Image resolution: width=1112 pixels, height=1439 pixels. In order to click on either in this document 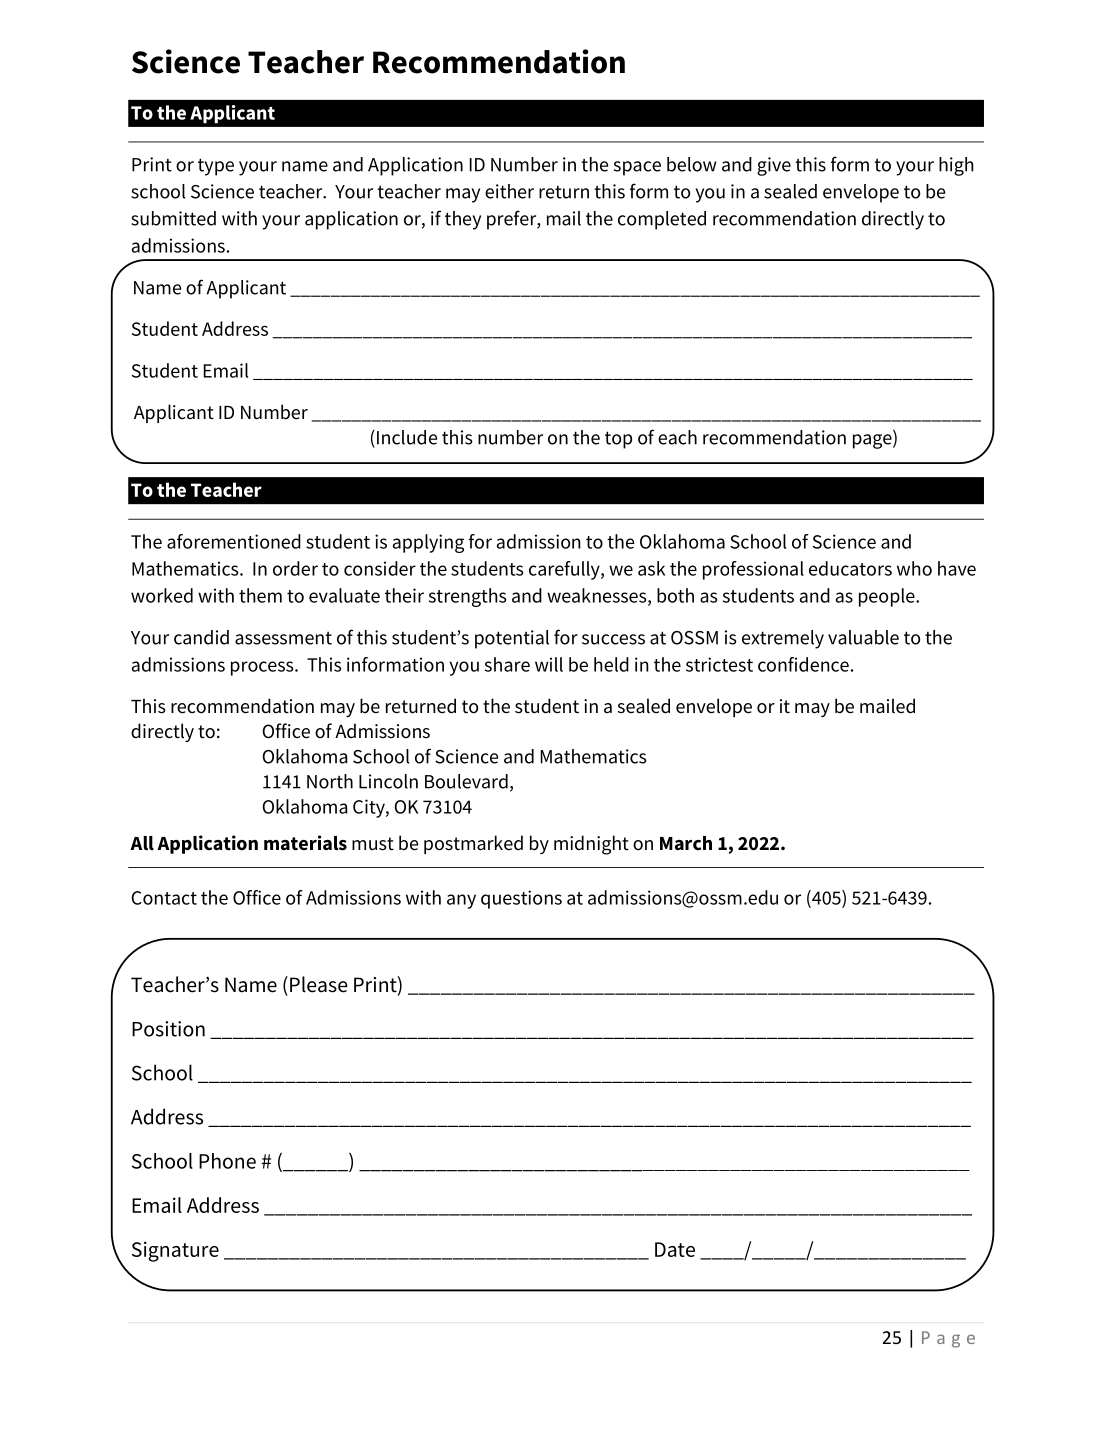, I will do `click(509, 191)`.
